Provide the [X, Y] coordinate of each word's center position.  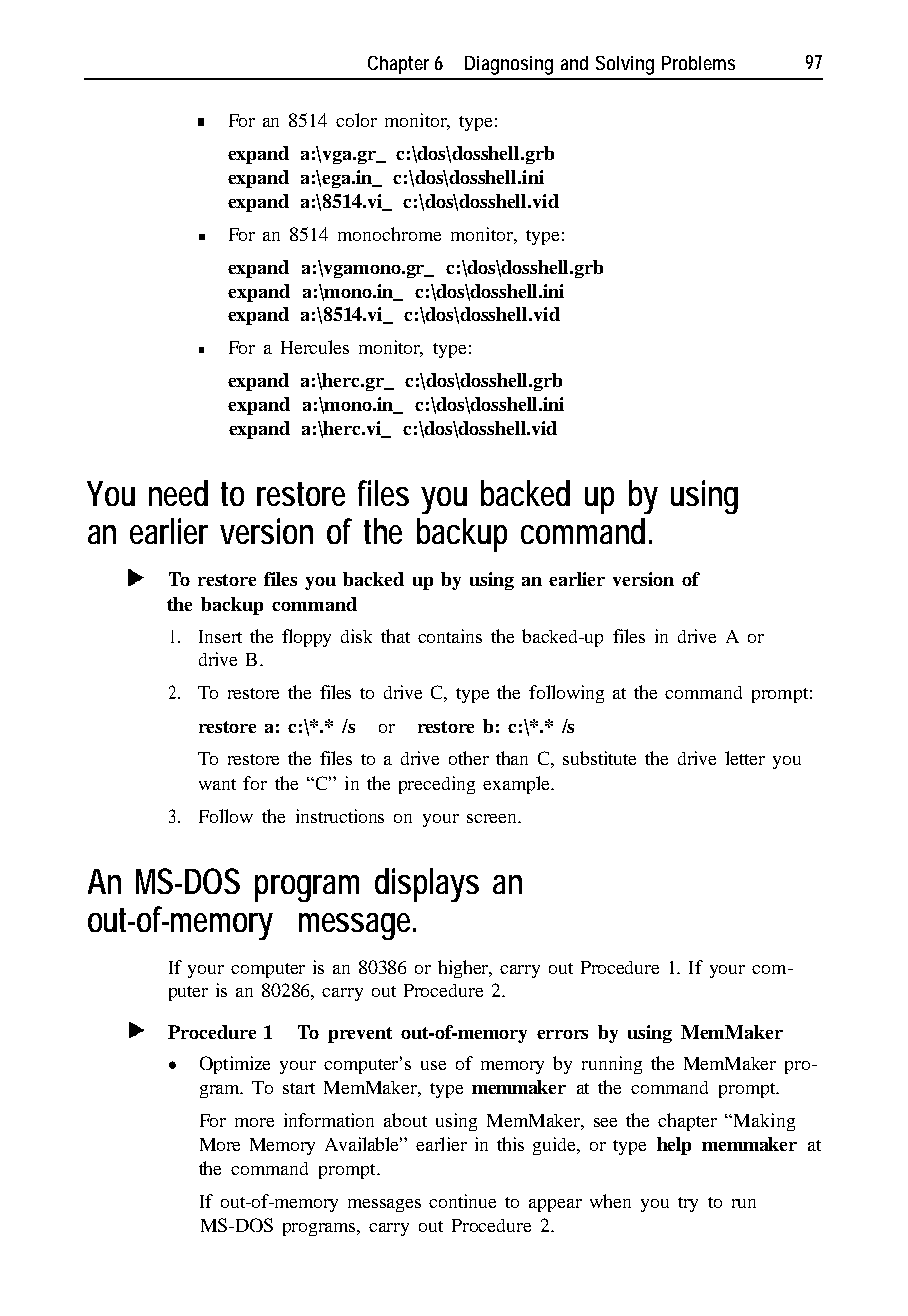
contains [450, 636]
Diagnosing [509, 65]
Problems [698, 63]
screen [493, 818]
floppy [306, 638]
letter [745, 758]
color [356, 120]
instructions [340, 816]
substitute [599, 758]
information [329, 1120]
